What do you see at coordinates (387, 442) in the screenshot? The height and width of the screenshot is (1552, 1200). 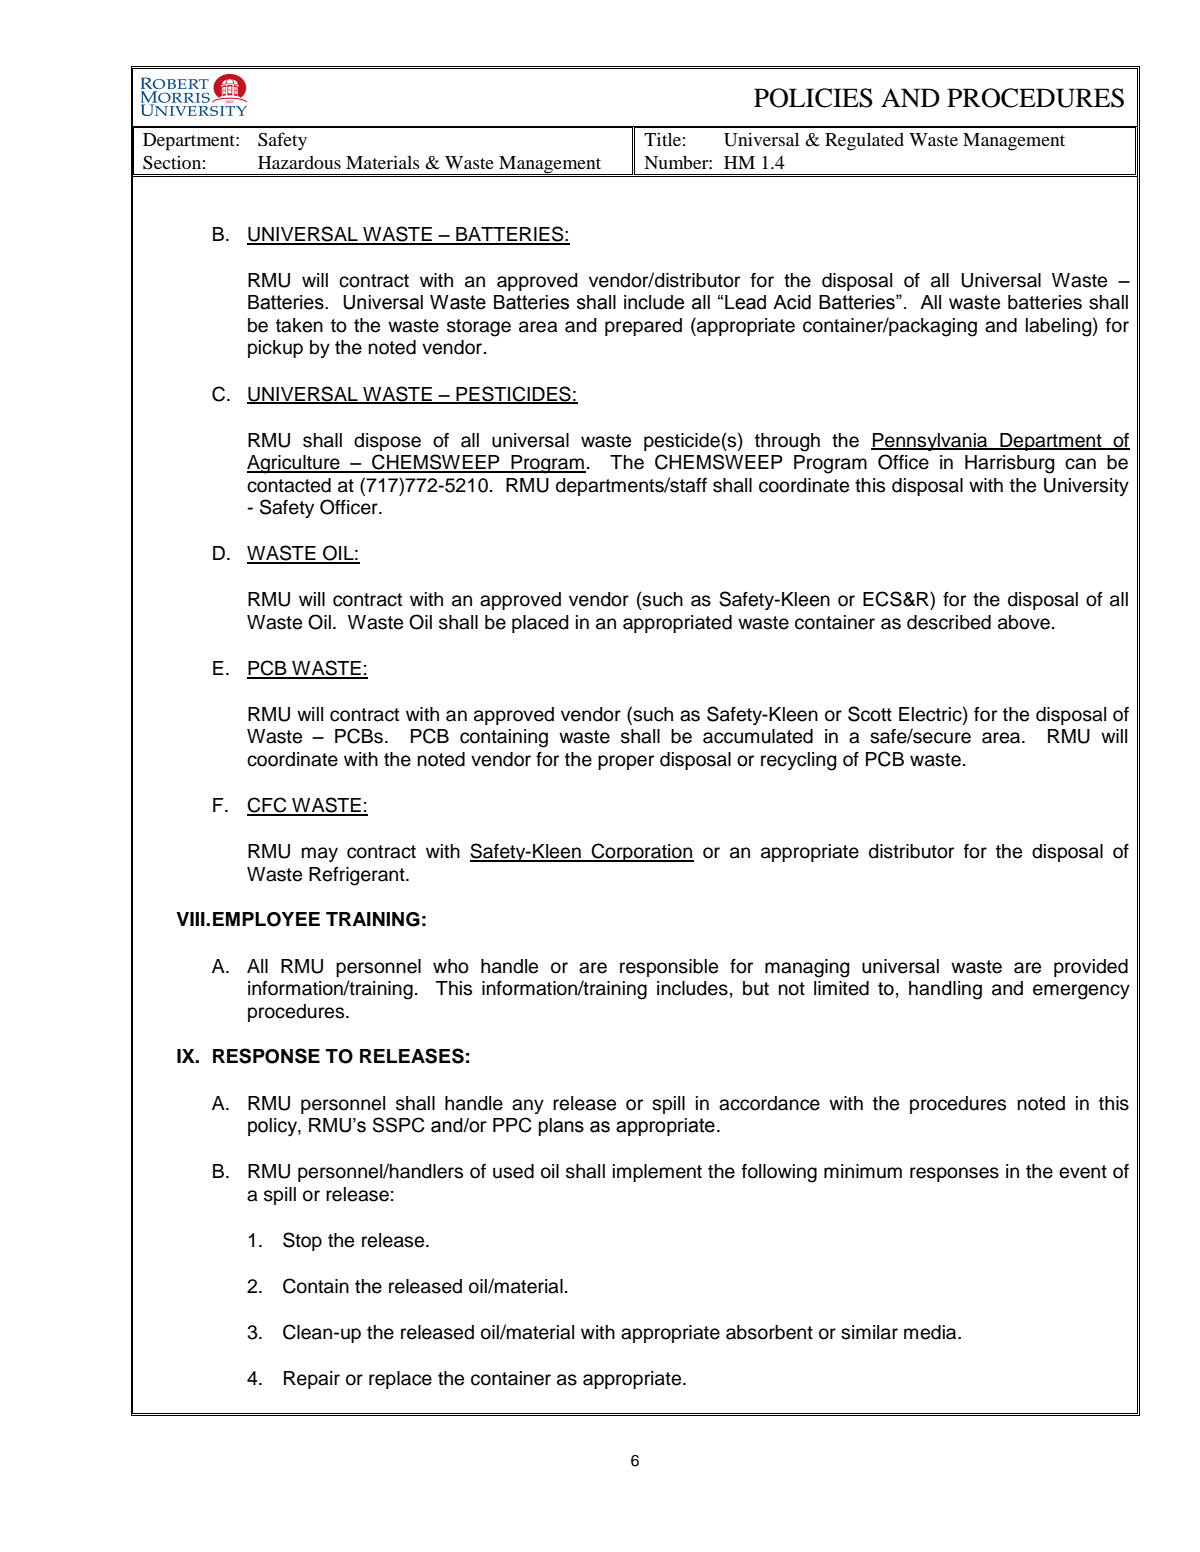 I see `dispose` at bounding box center [387, 442].
